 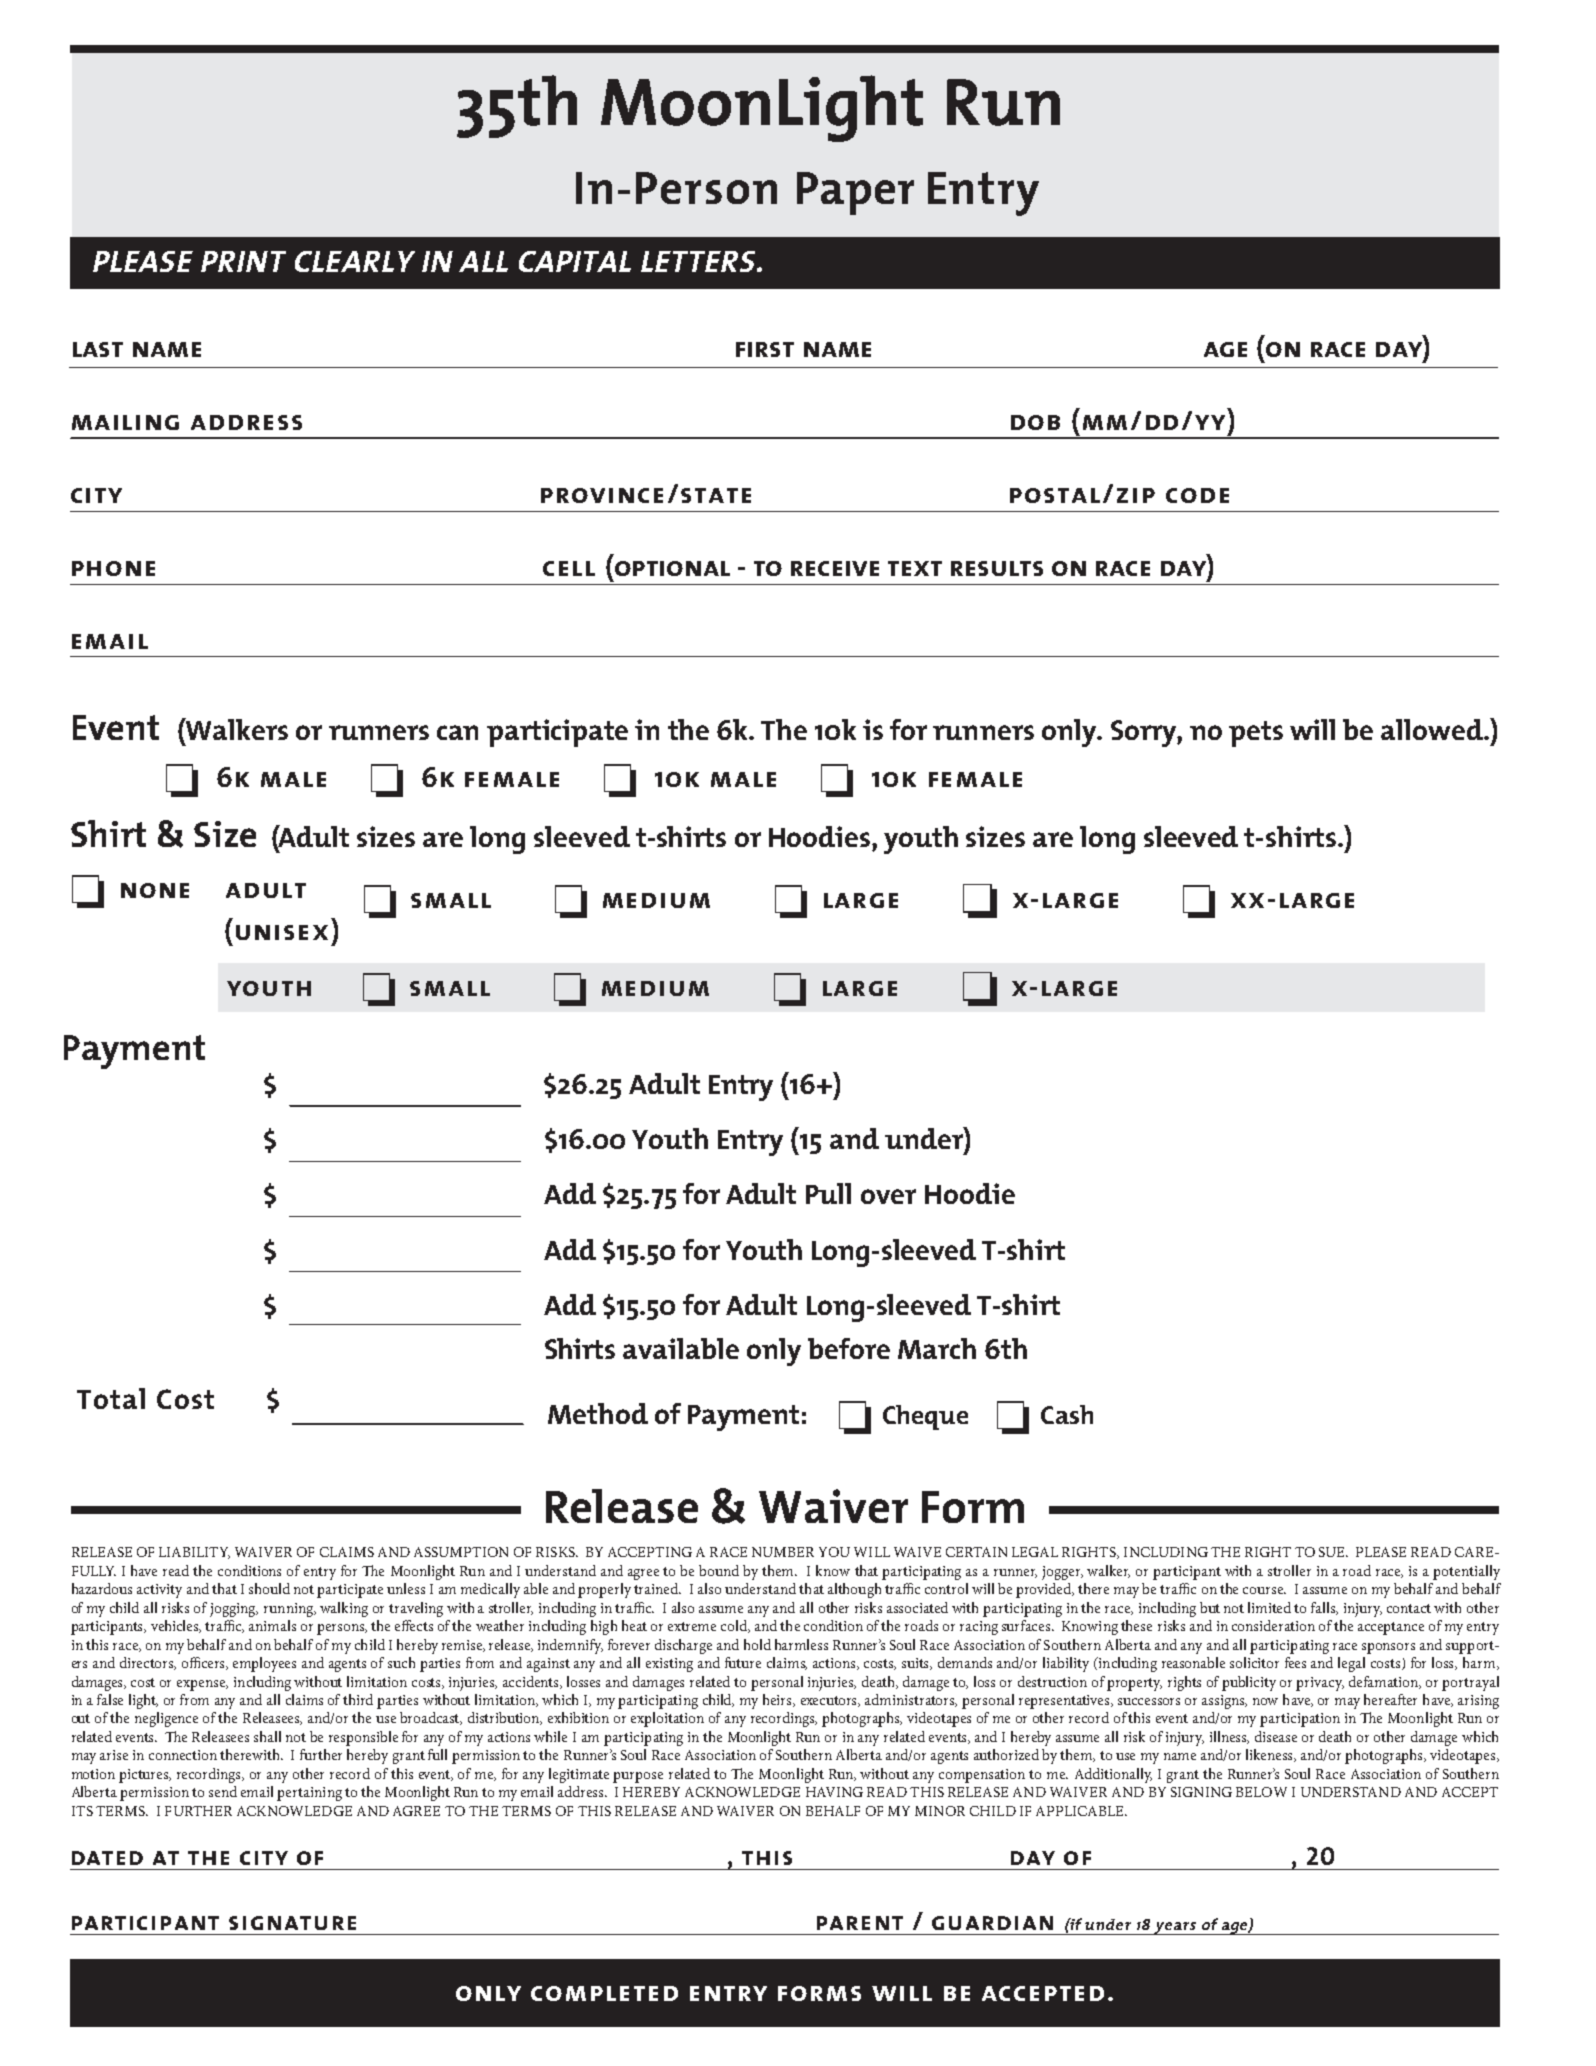 I want to click on none, so click(x=155, y=890).
